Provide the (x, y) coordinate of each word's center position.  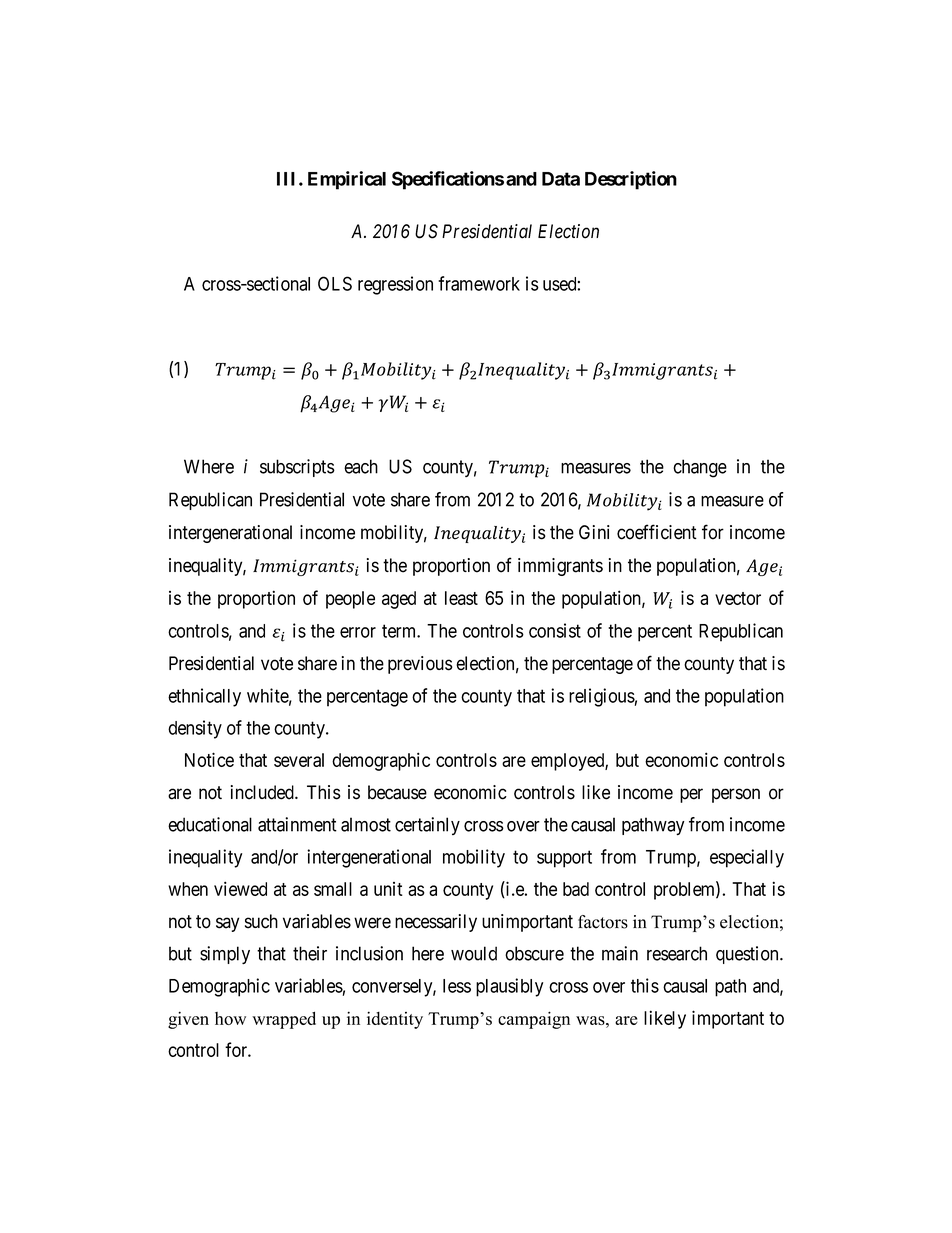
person (736, 795)
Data (561, 179)
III (288, 179)
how (230, 1018)
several (299, 760)
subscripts (297, 468)
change (700, 468)
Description (631, 180)
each (361, 466)
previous (420, 665)
